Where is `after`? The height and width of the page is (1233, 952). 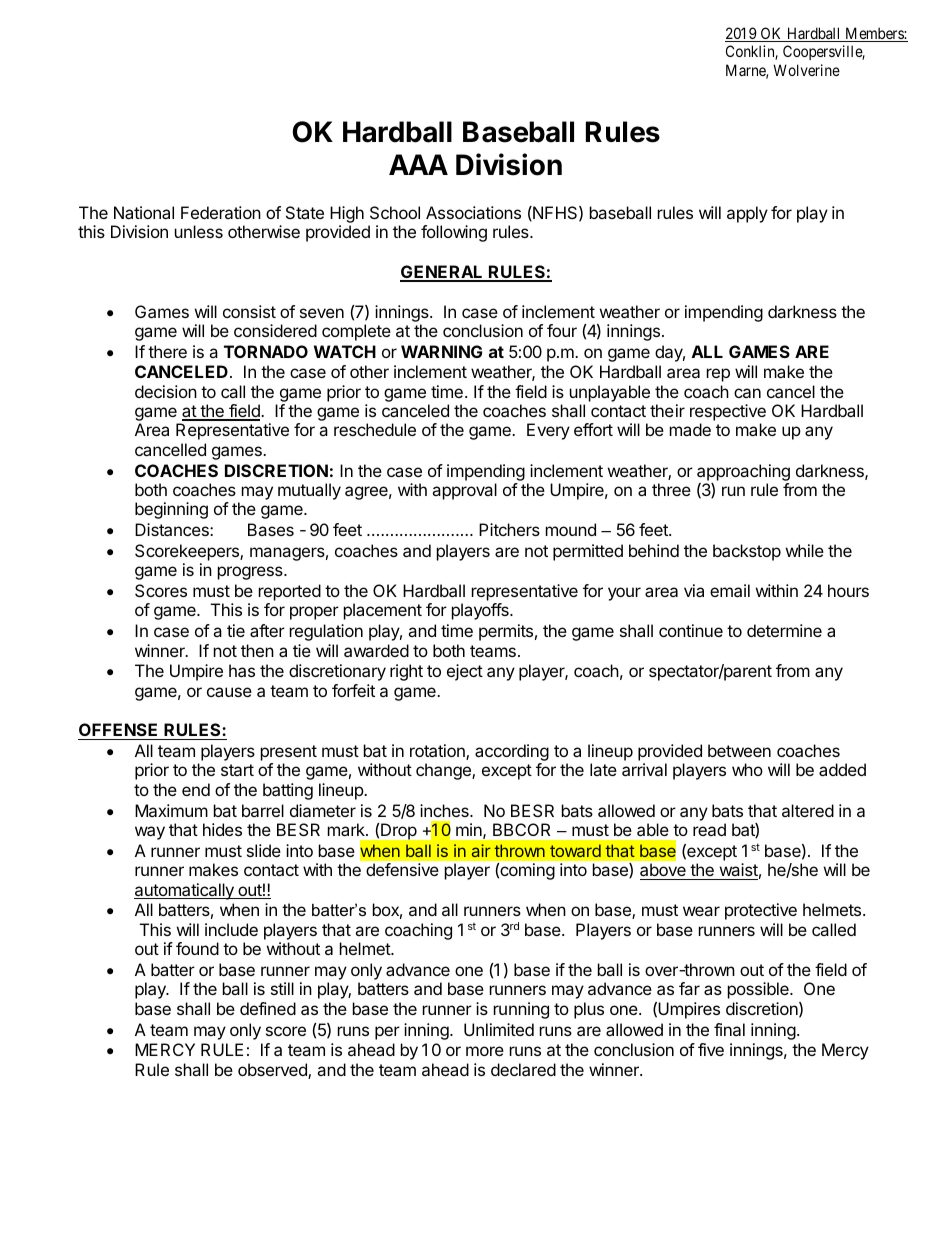
after is located at coordinates (267, 630).
